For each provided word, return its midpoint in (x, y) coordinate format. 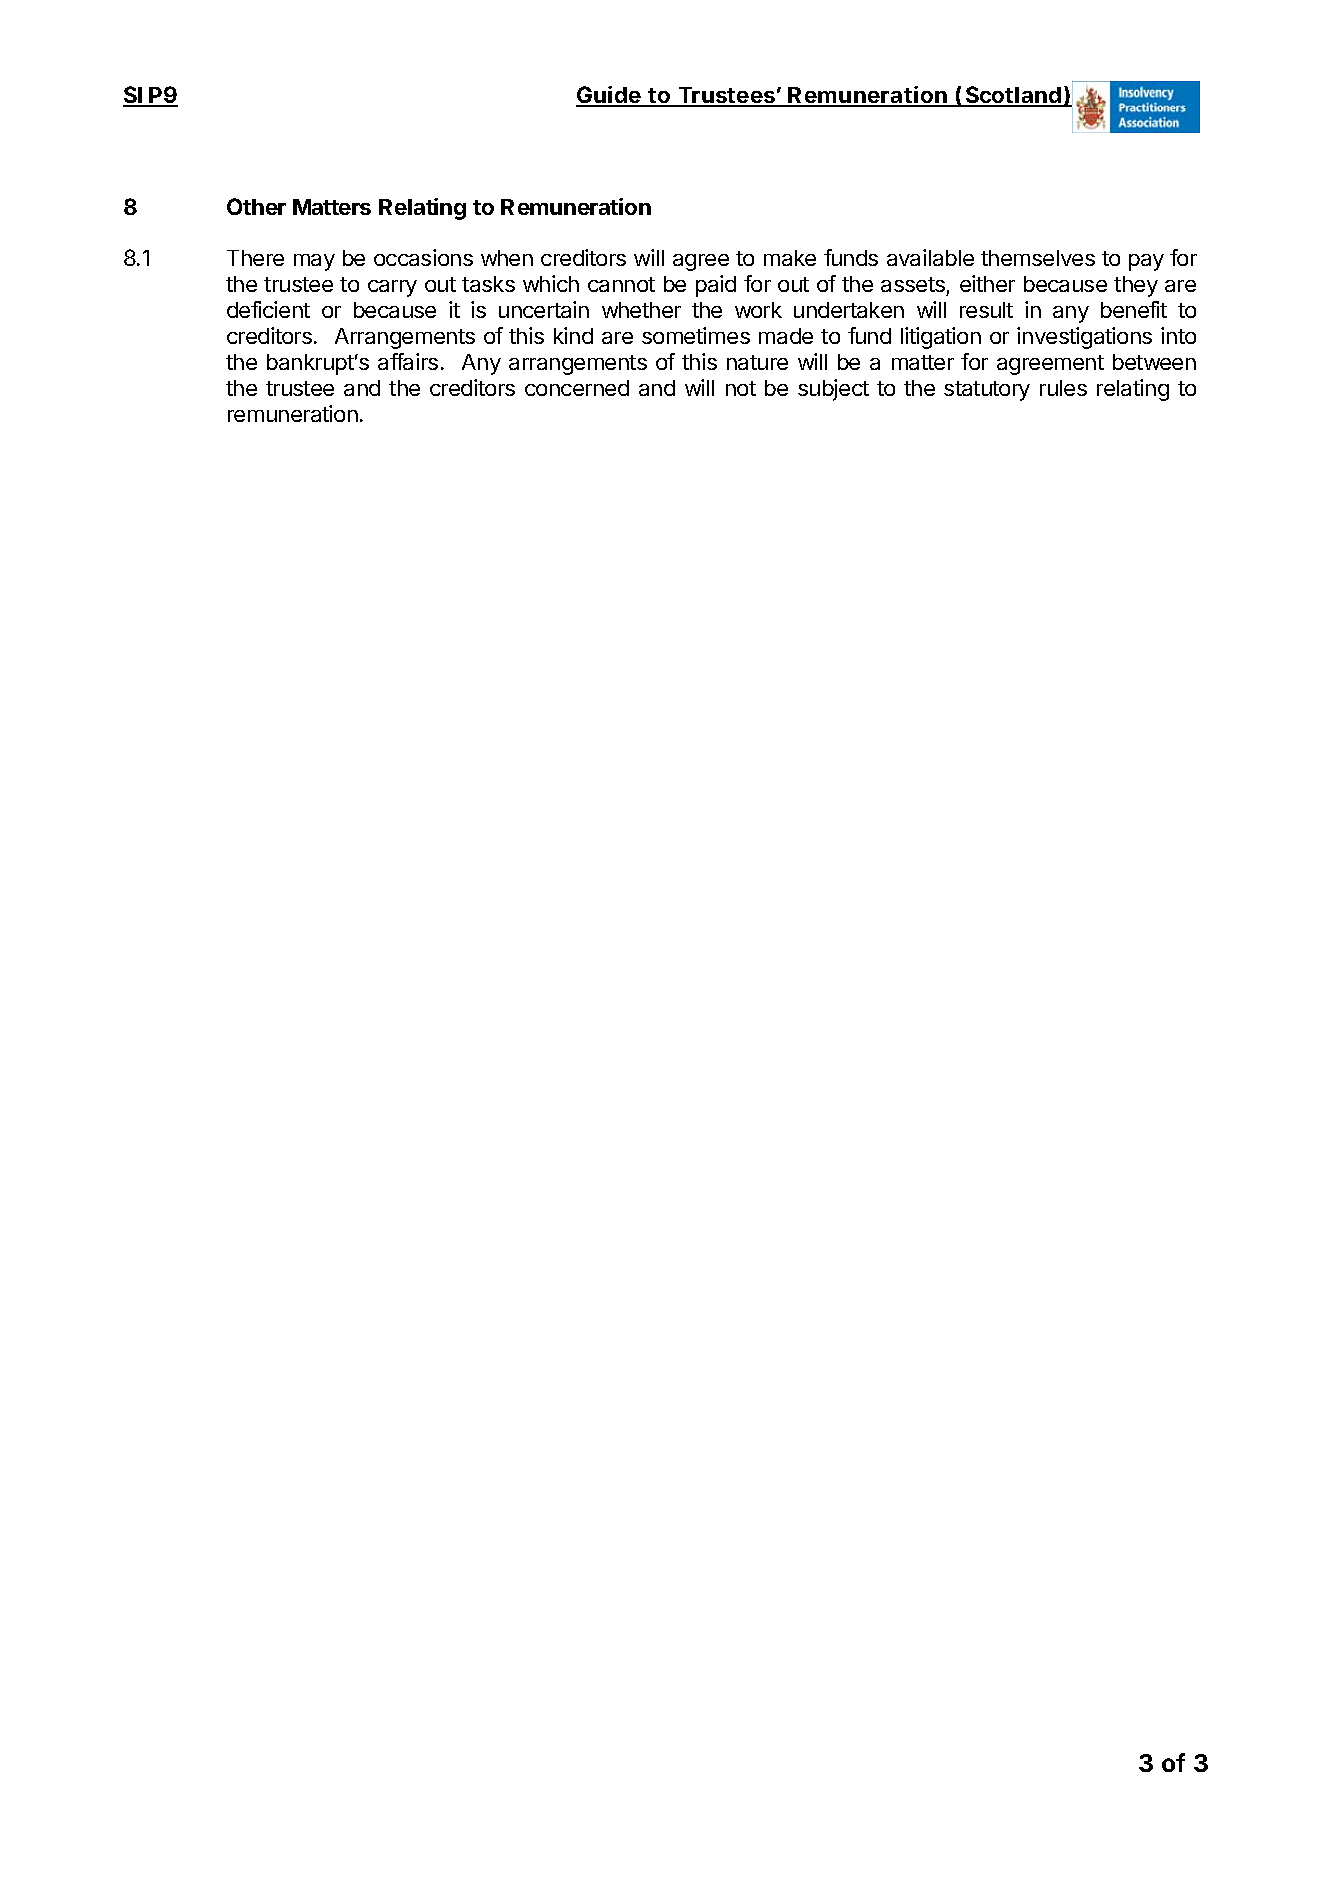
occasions (423, 257)
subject (833, 390)
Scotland (1013, 96)
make (790, 258)
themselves (1038, 258)
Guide (609, 96)
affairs (408, 361)
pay (1146, 262)
